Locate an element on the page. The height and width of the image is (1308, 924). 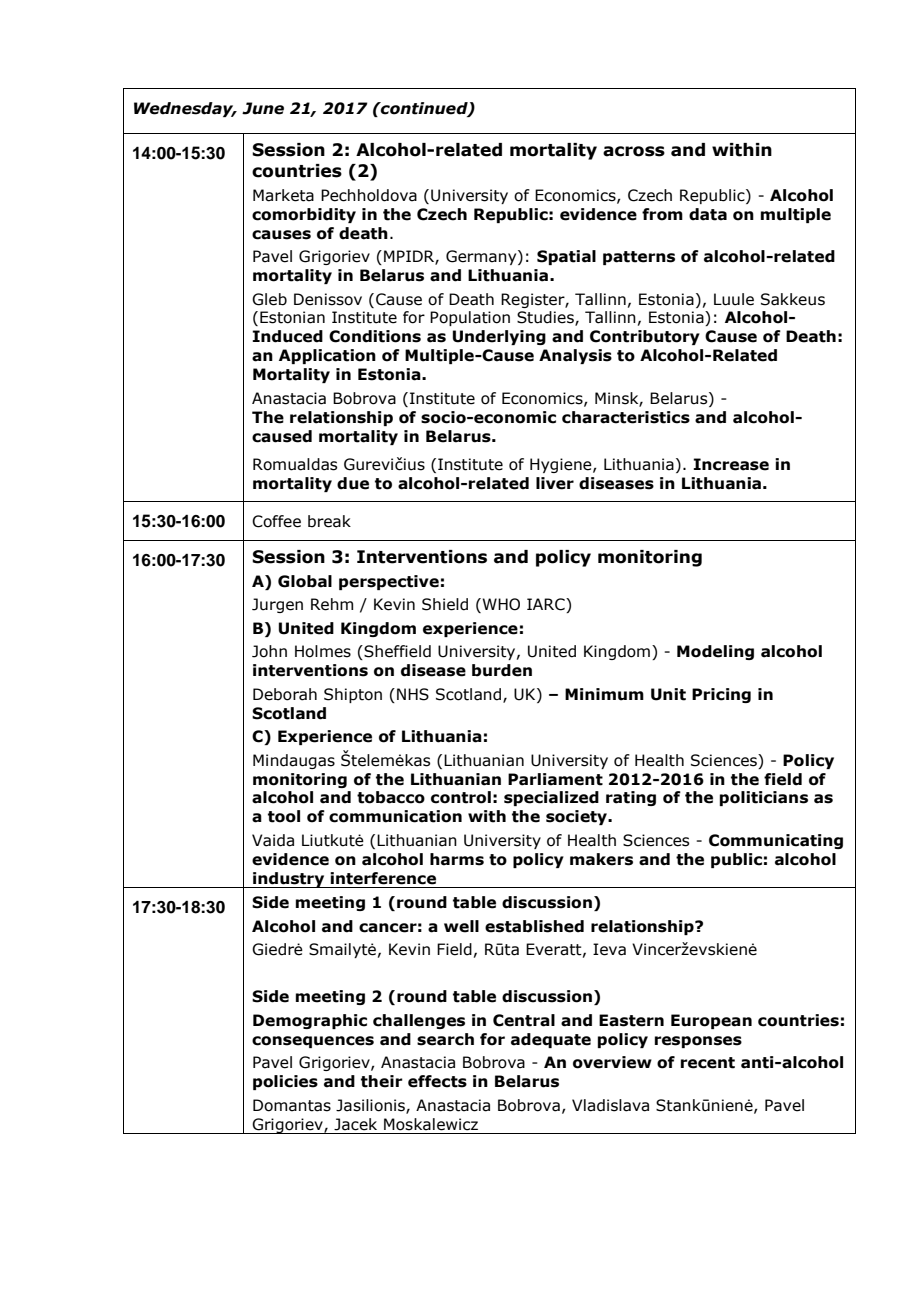
Rehm is located at coordinates (332, 604).
